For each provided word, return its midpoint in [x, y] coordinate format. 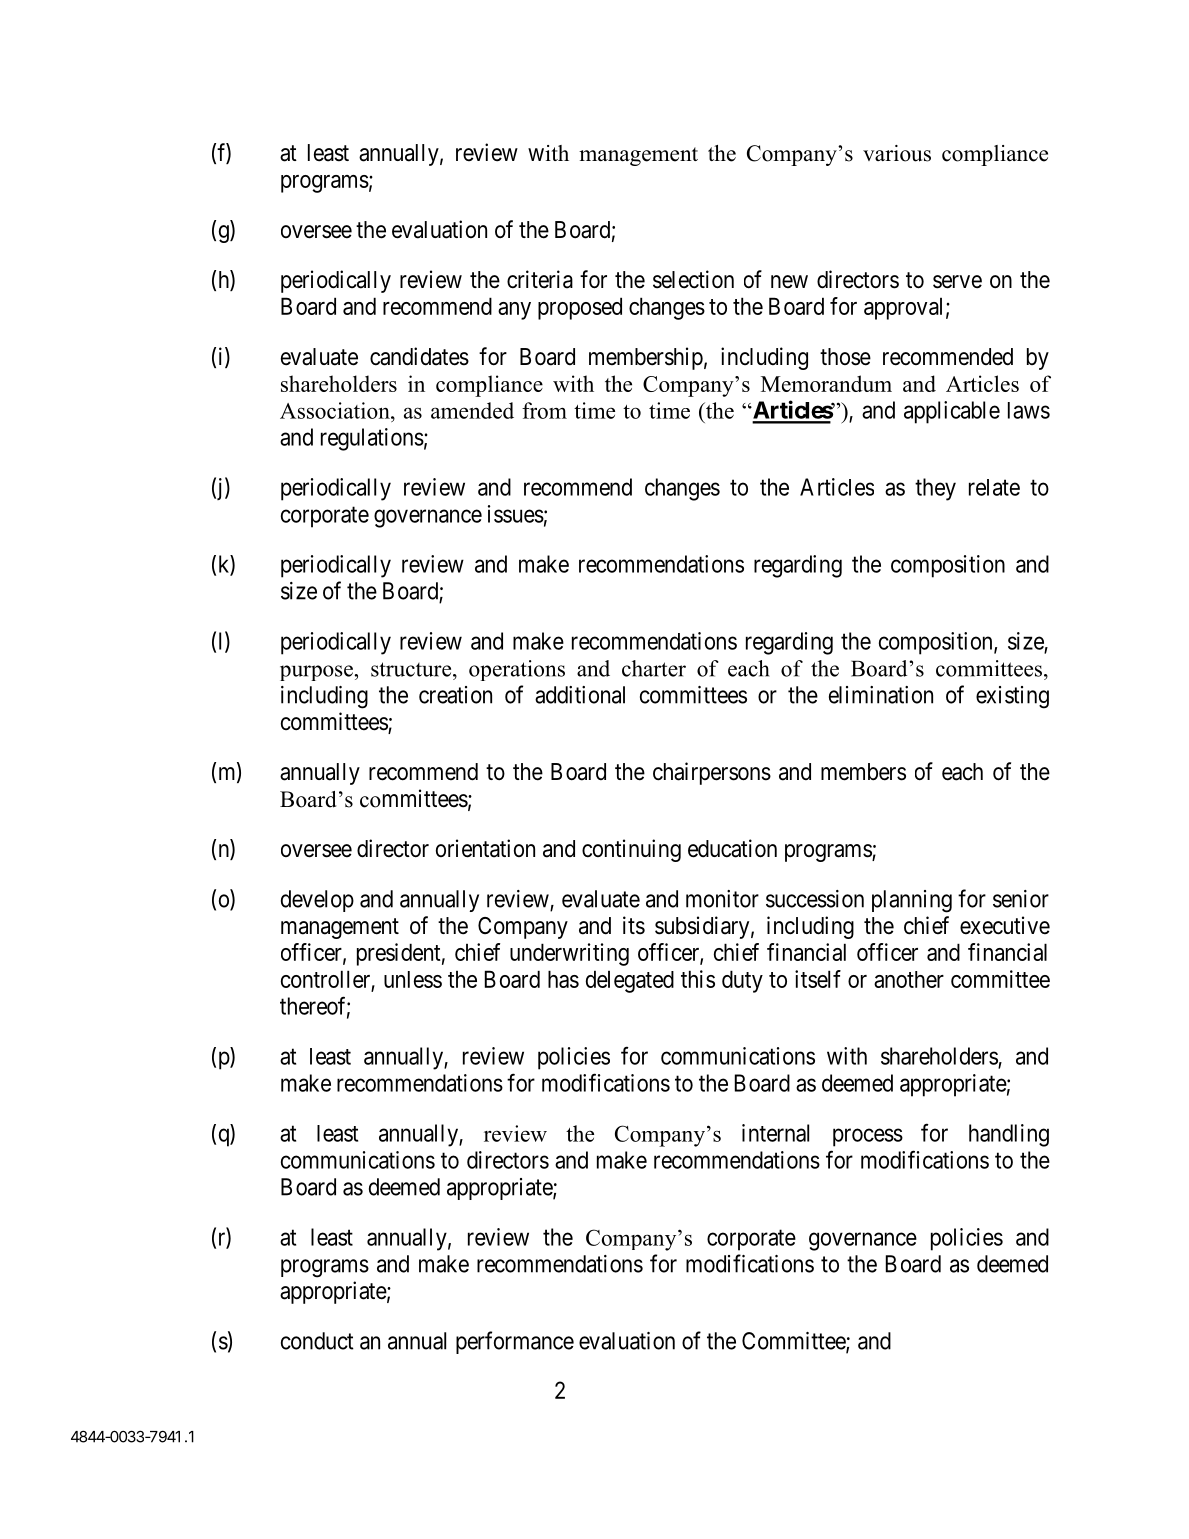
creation [455, 695]
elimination [881, 695]
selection [693, 279]
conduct [317, 1341]
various [897, 153]
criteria [540, 279]
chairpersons [712, 773]
